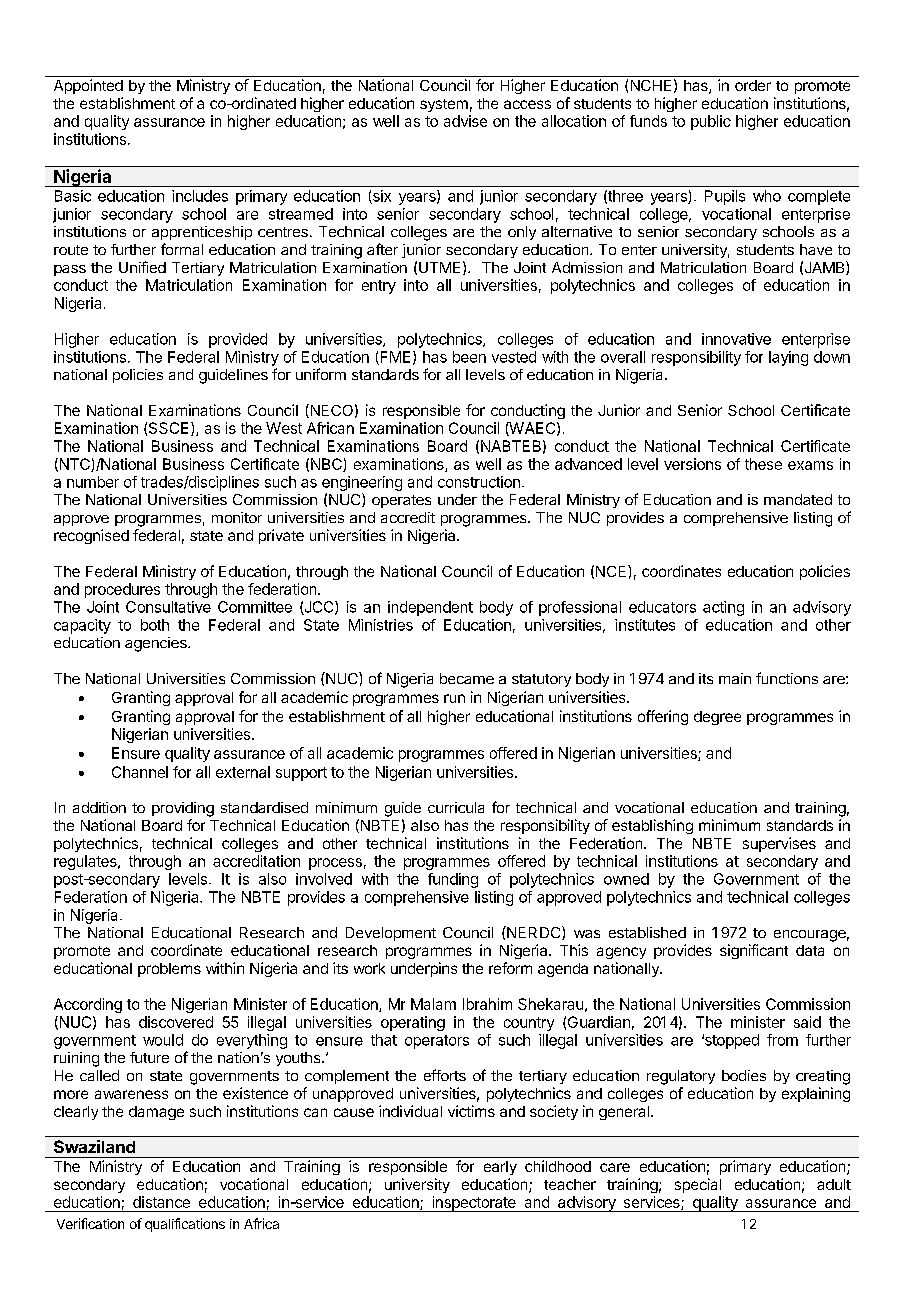 The height and width of the screenshot is (1308, 924). Describe the element at coordinates (711, 122) in the screenshot. I see `public` at that location.
